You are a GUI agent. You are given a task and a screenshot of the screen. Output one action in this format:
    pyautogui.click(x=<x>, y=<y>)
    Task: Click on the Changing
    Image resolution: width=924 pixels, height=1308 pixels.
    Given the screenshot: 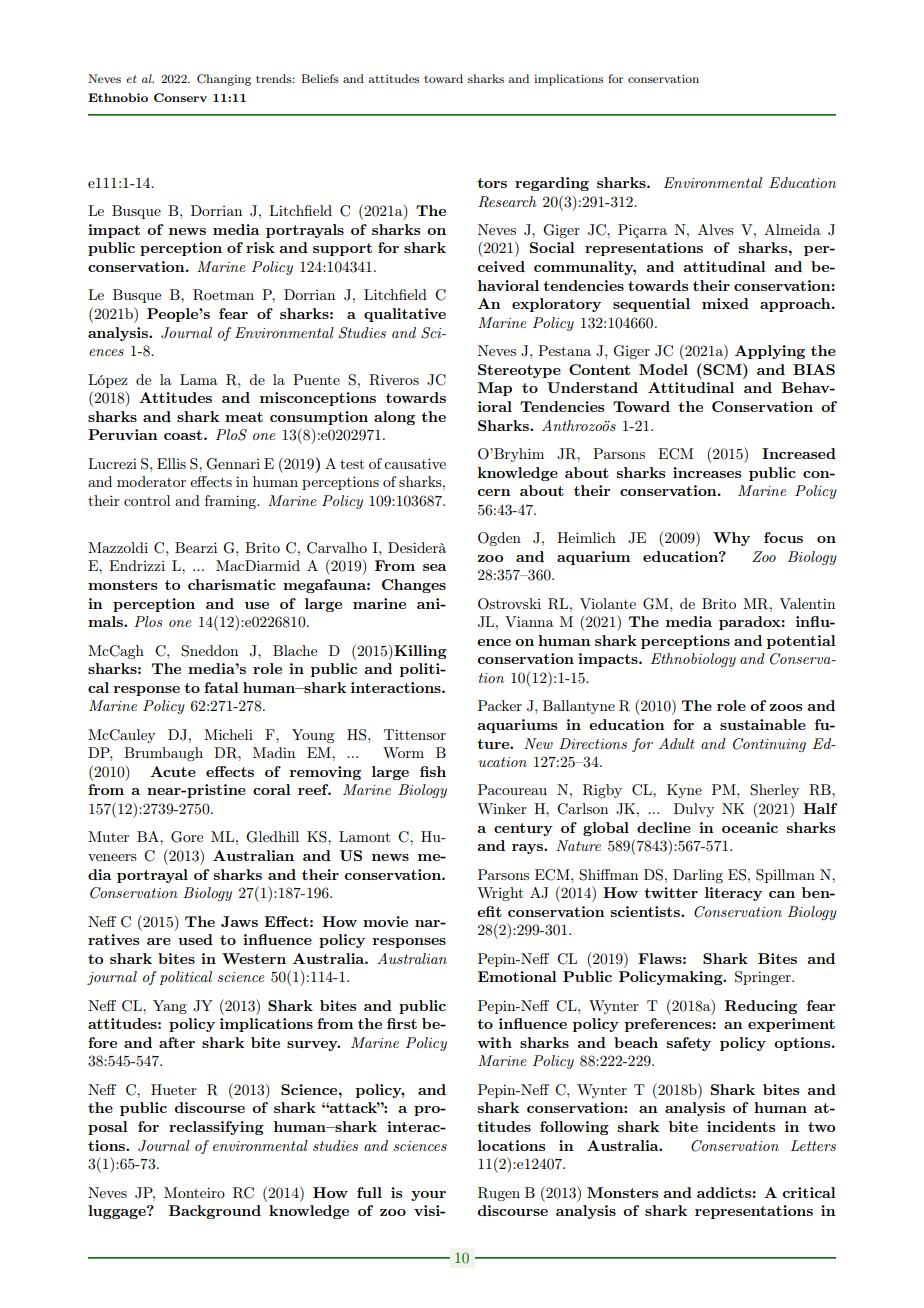 What is the action you would take?
    pyautogui.click(x=224, y=80)
